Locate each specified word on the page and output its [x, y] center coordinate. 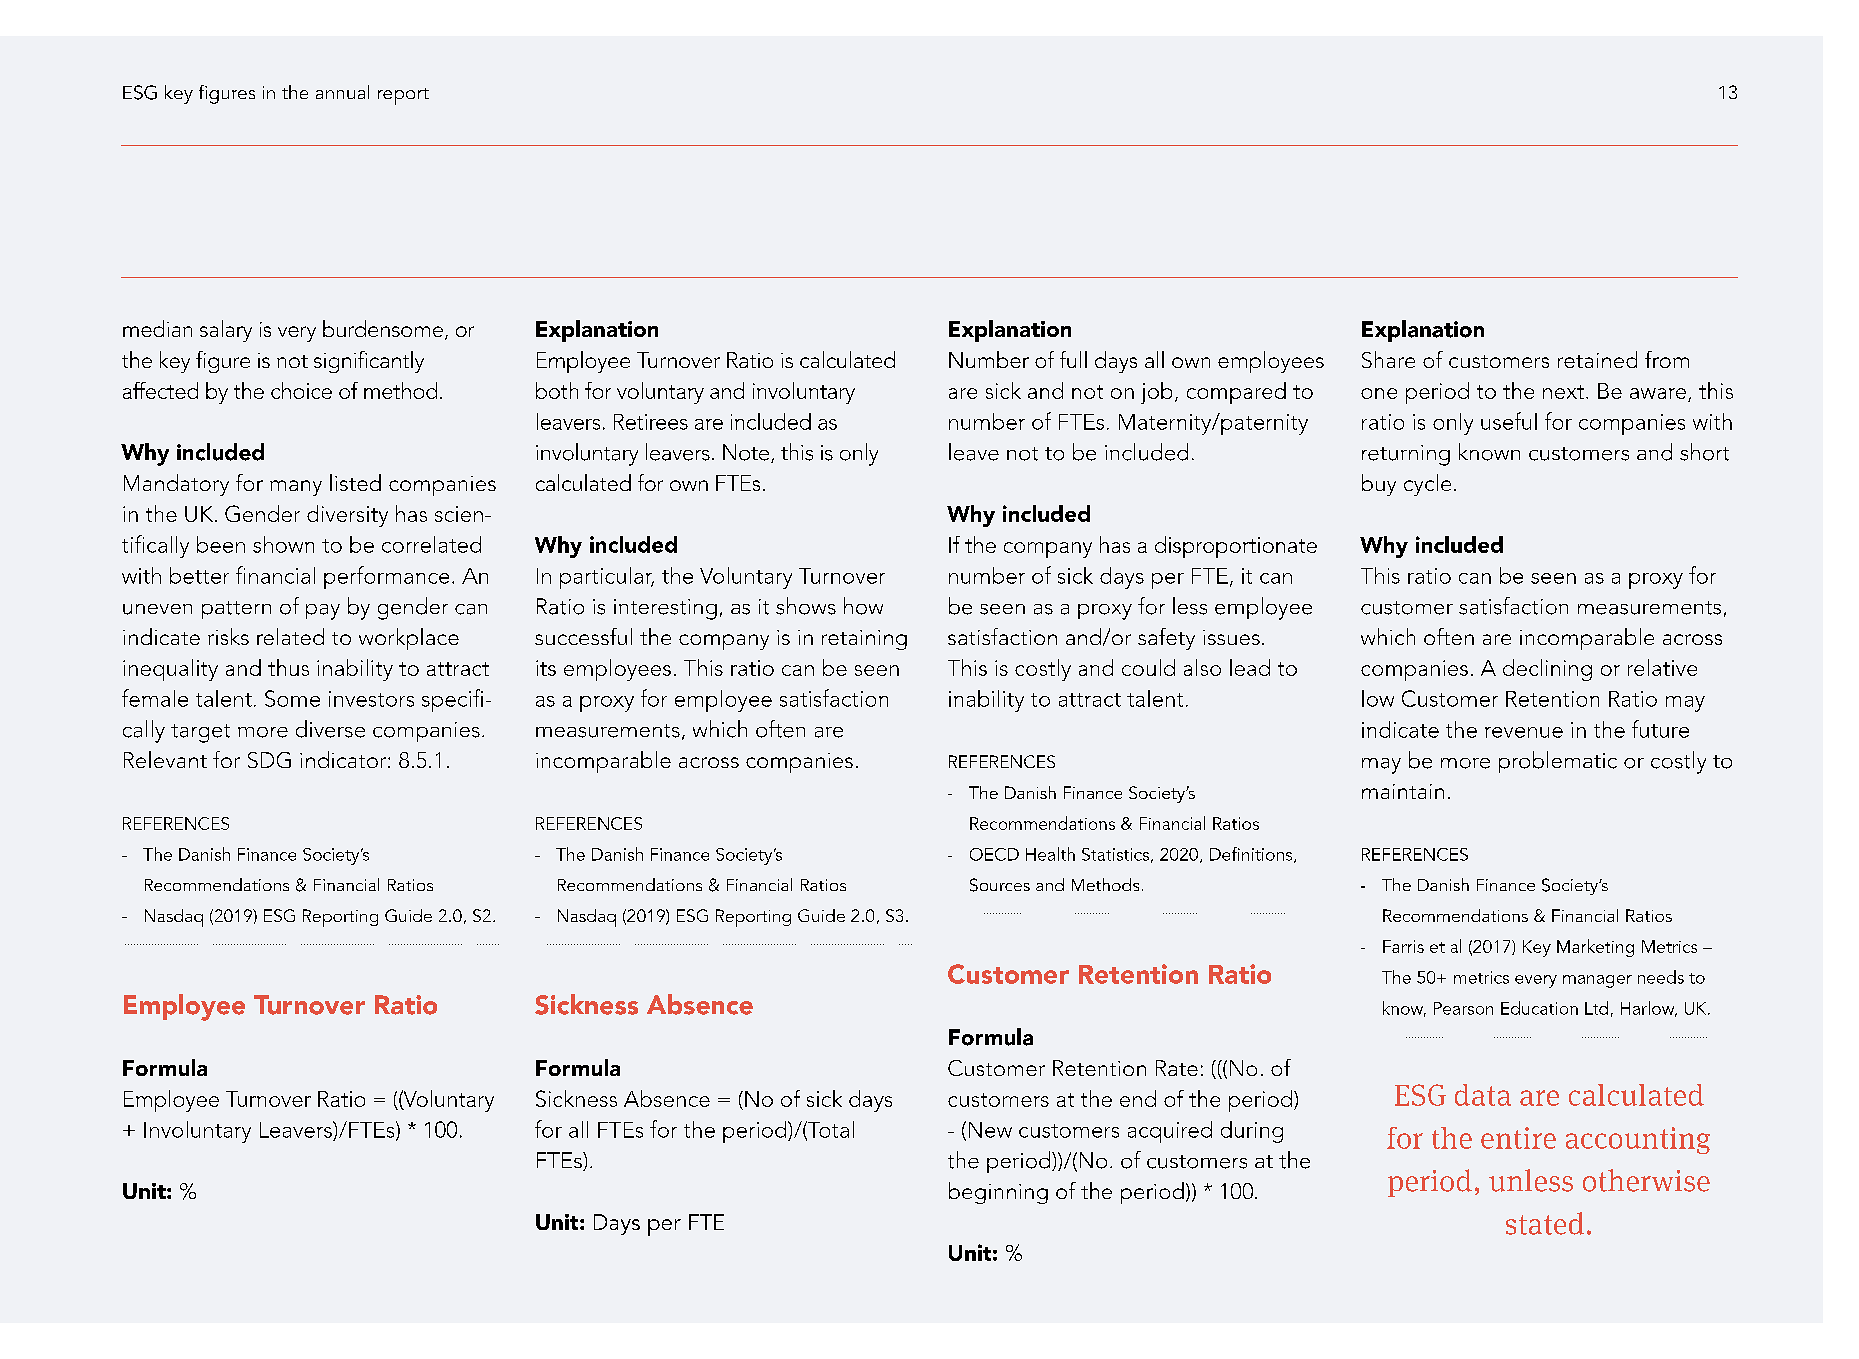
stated [1545, 1223]
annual [342, 92]
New [990, 1130]
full [1073, 359]
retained [1597, 359]
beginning [998, 1193]
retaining [864, 640]
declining [1547, 670]
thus [288, 667]
